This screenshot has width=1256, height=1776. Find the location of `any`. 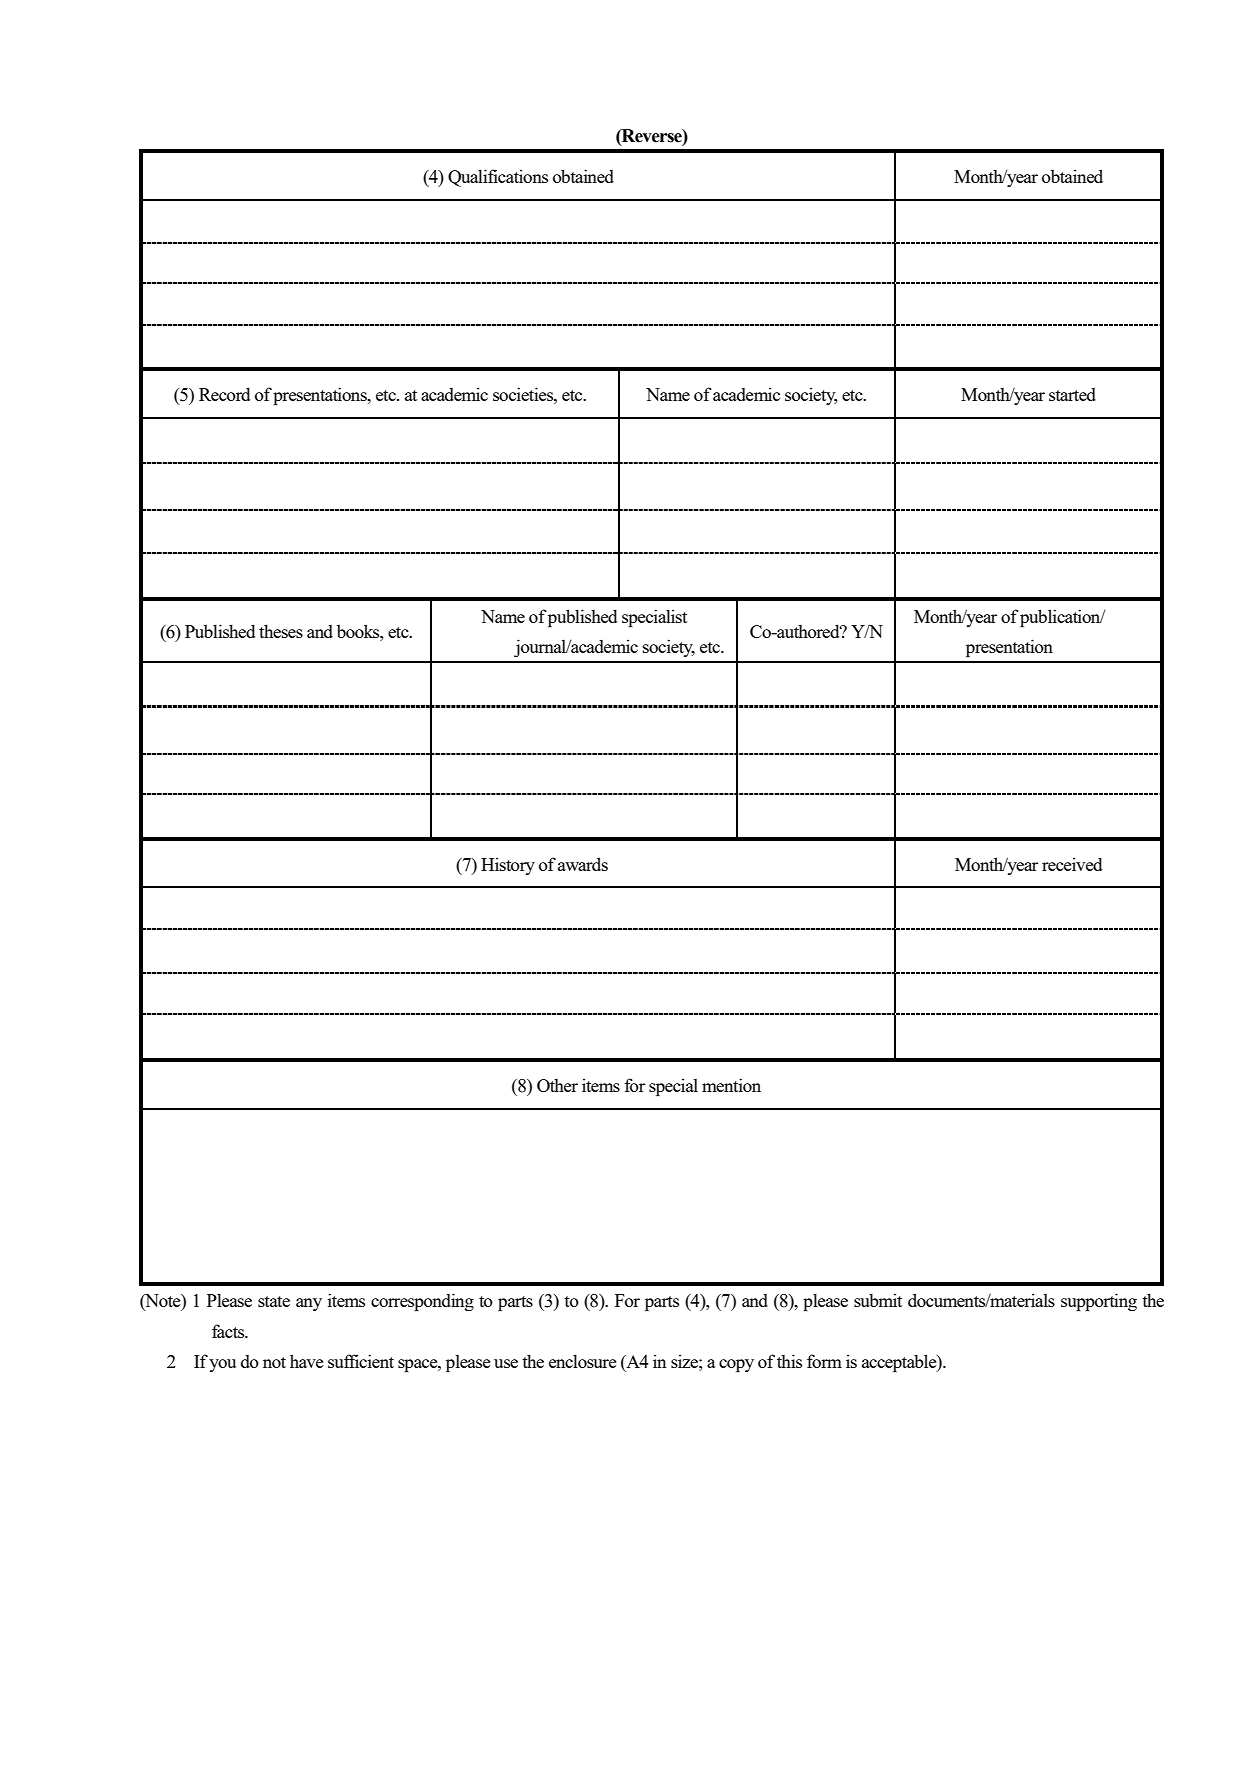

any is located at coordinates (309, 1304).
